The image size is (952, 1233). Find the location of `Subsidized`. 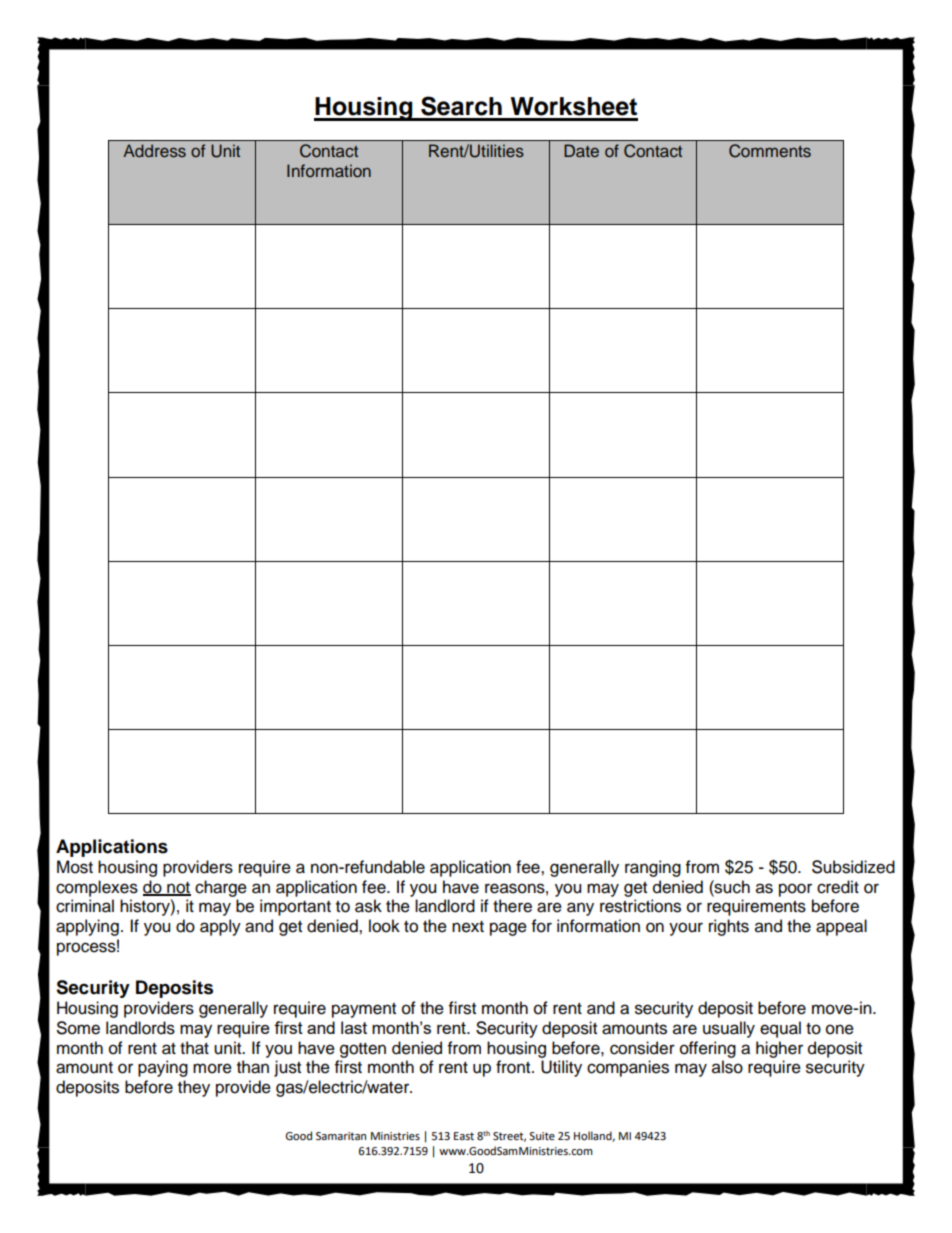

Subsidized is located at coordinates (853, 867).
